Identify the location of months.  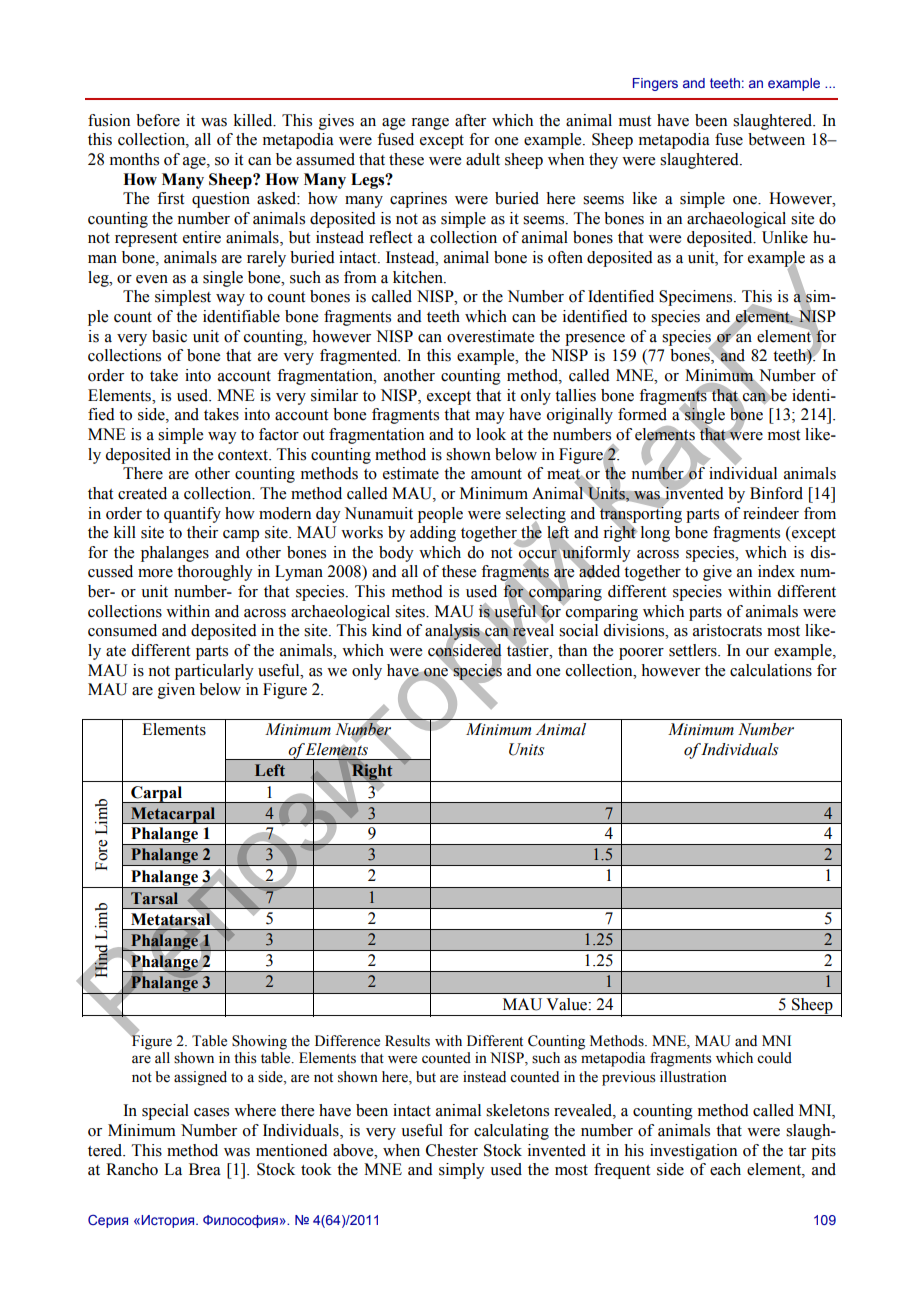
(134, 159).
